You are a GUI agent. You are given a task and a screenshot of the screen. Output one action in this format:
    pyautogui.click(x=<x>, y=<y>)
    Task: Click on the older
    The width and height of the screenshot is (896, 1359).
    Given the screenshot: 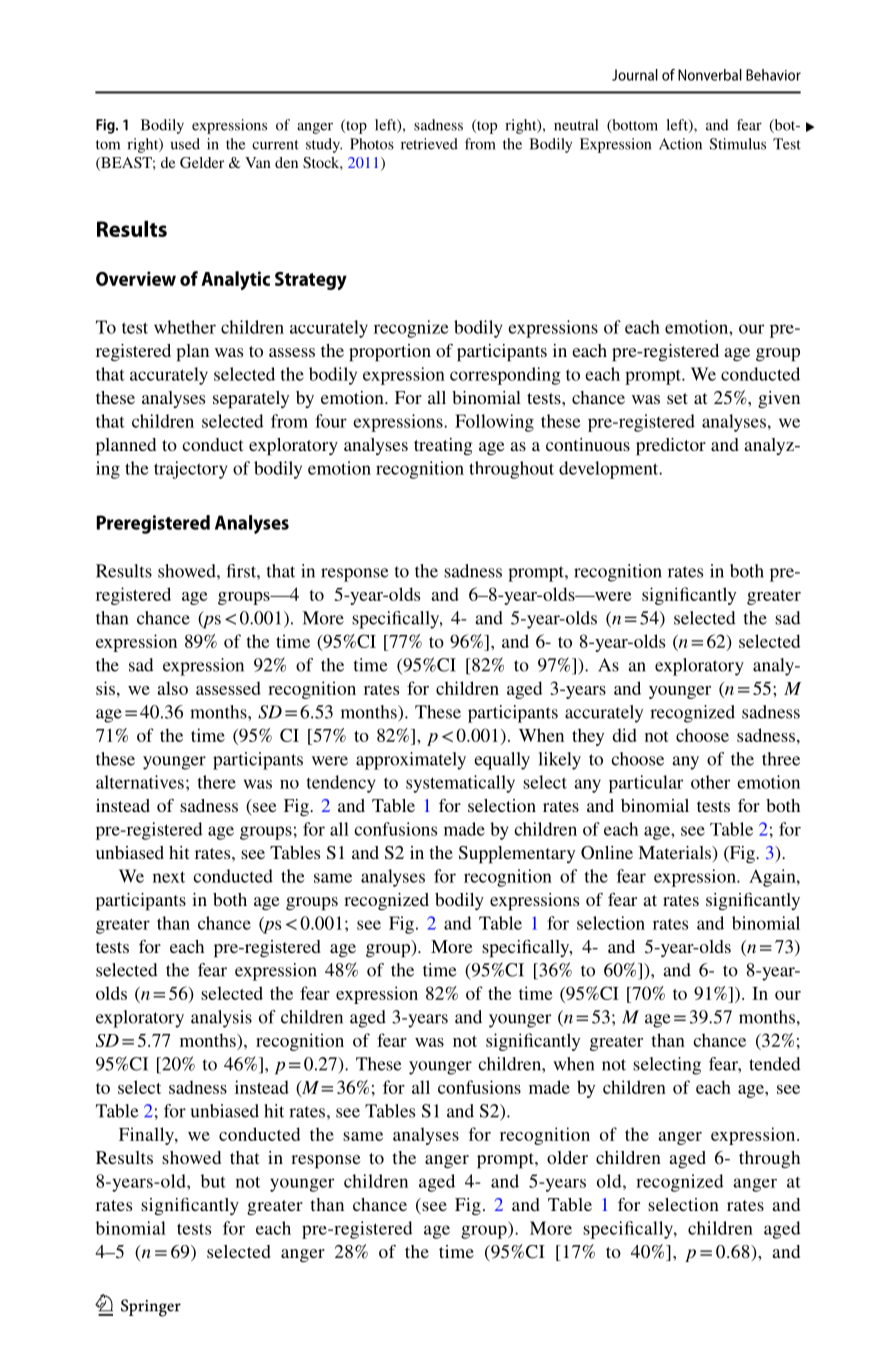 What is the action you would take?
    pyautogui.click(x=567, y=1157)
